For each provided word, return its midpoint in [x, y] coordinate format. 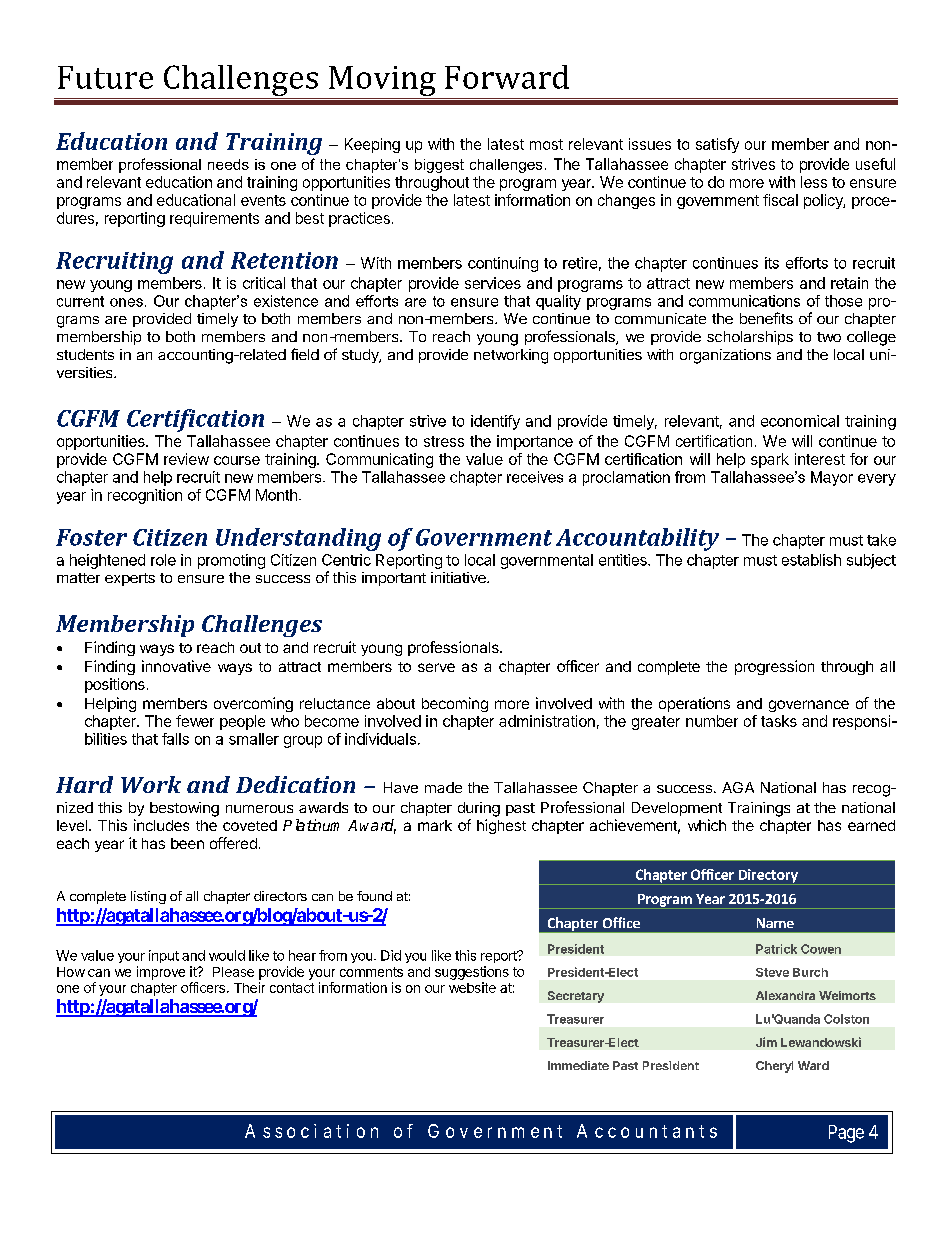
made [443, 787]
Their [249, 987]
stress [444, 441]
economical [800, 421]
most [546, 144]
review [186, 459]
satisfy [717, 145]
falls [175, 739]
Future [105, 77]
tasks [779, 721]
